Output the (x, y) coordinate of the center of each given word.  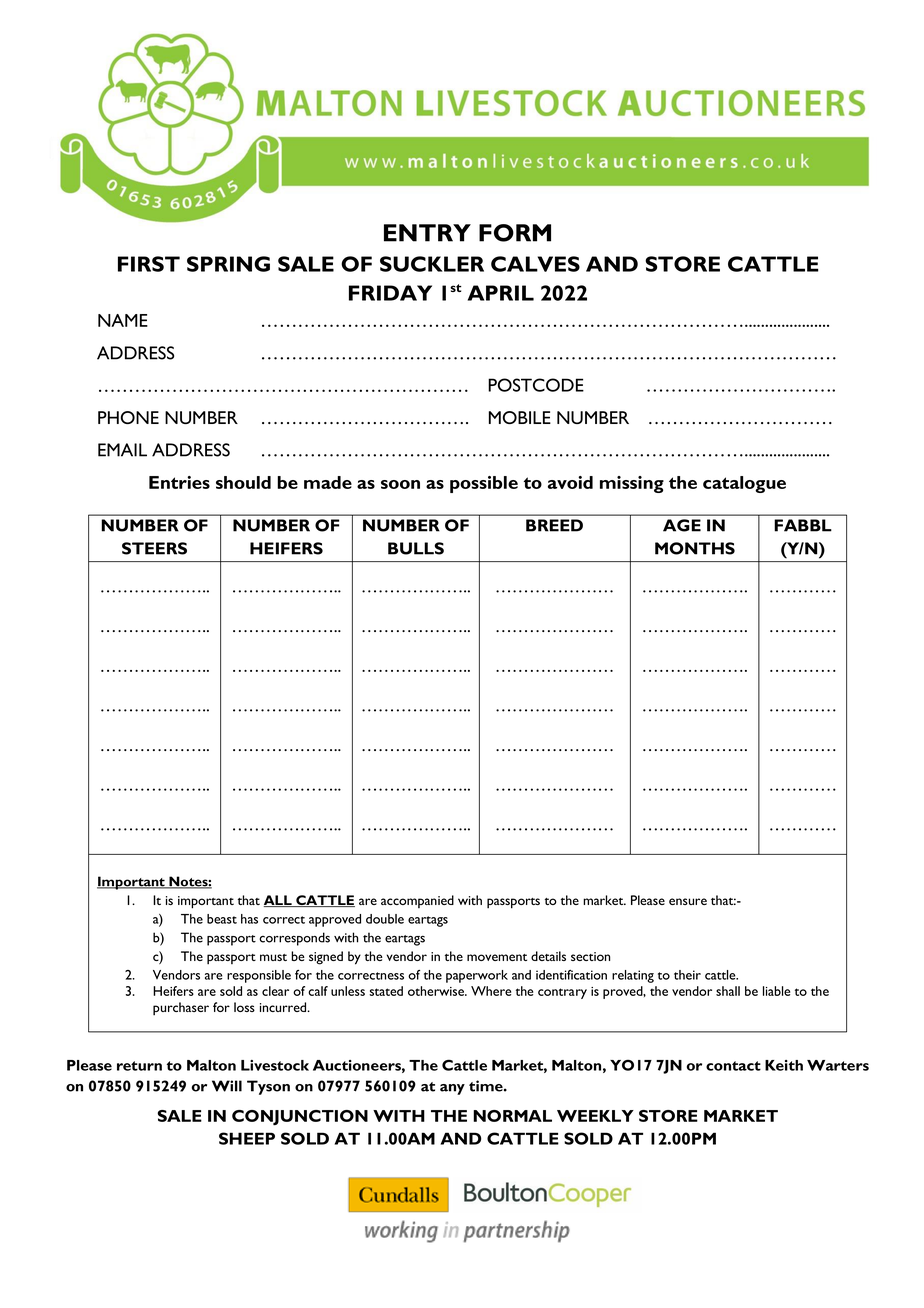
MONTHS (695, 548)
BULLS (416, 548)
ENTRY (427, 233)
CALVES (535, 264)
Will (227, 1086)
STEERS (154, 548)
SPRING (228, 264)
